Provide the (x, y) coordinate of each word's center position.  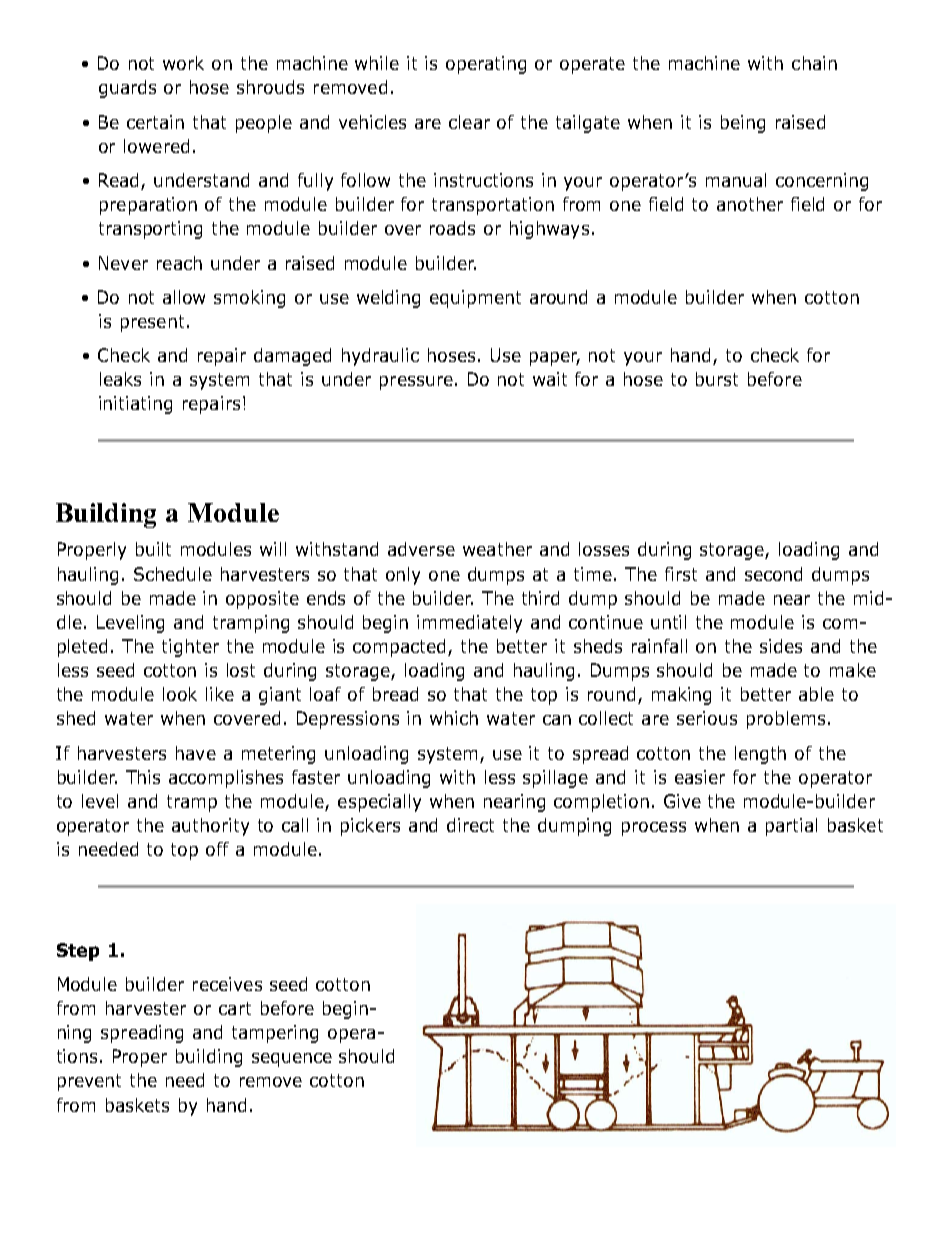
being (743, 124)
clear (469, 122)
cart (235, 1008)
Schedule (173, 574)
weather (497, 549)
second (773, 574)
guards (127, 89)
